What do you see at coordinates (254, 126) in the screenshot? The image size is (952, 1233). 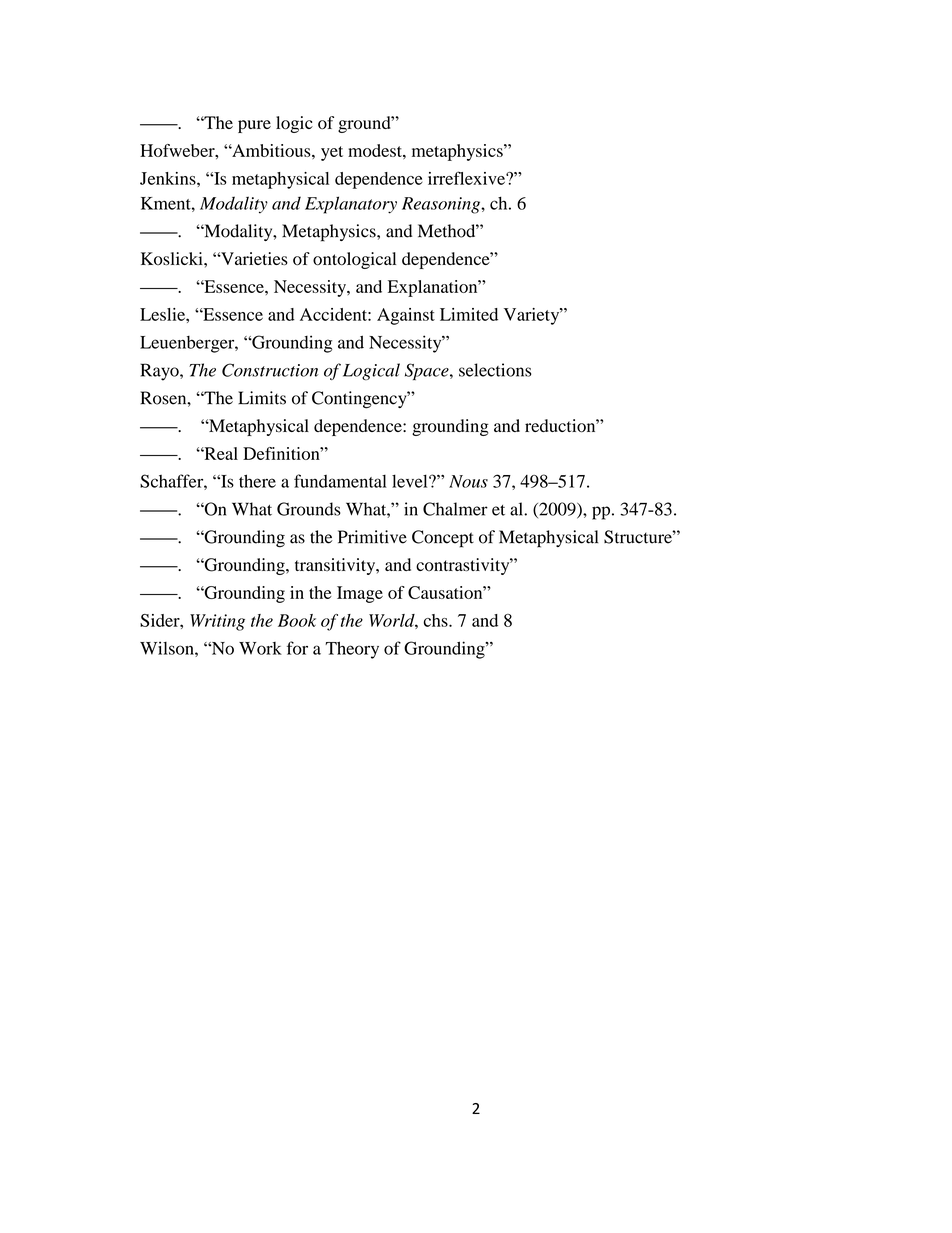 I see `pure` at bounding box center [254, 126].
